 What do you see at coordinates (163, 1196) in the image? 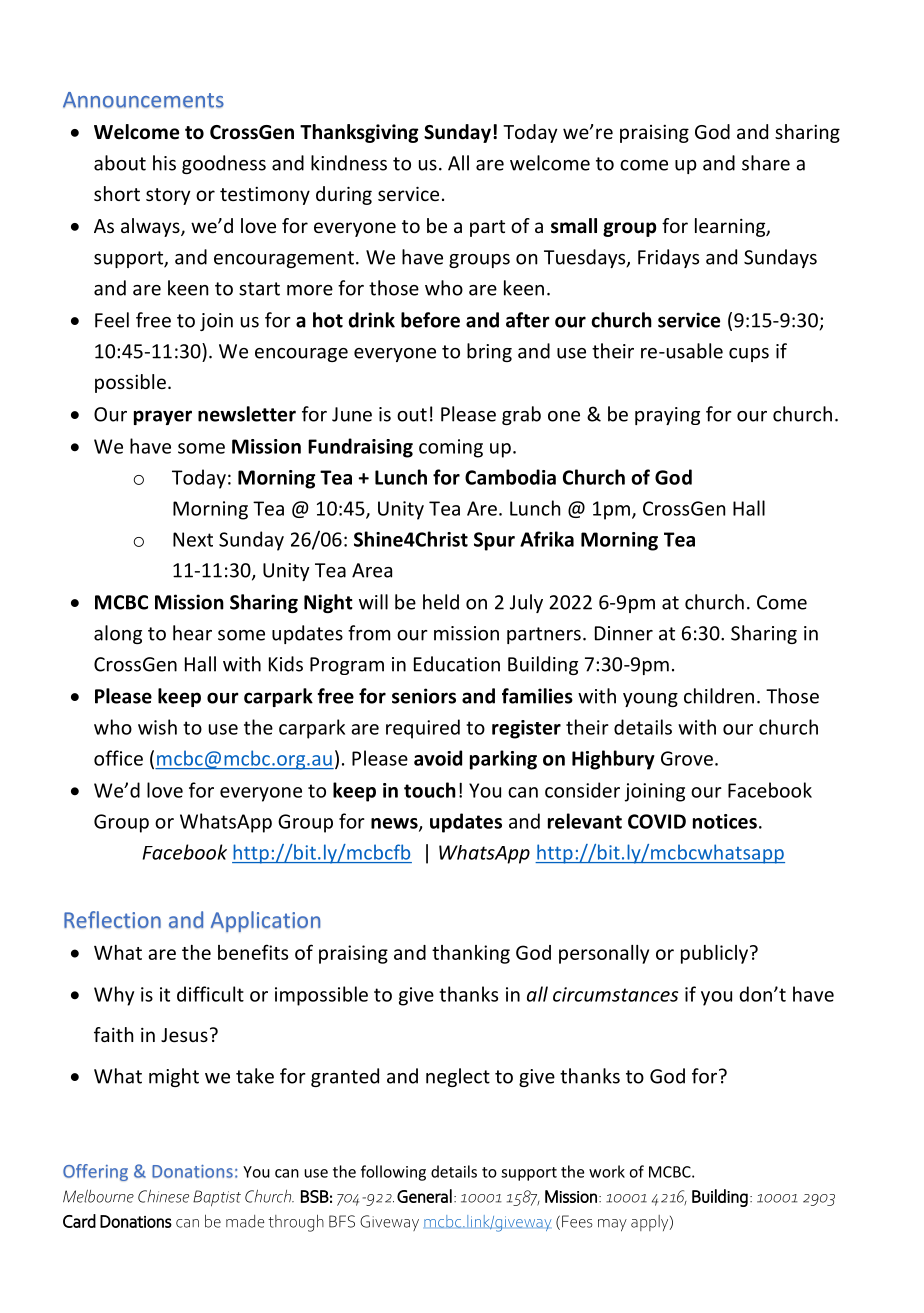
I see `Chinese` at bounding box center [163, 1196].
